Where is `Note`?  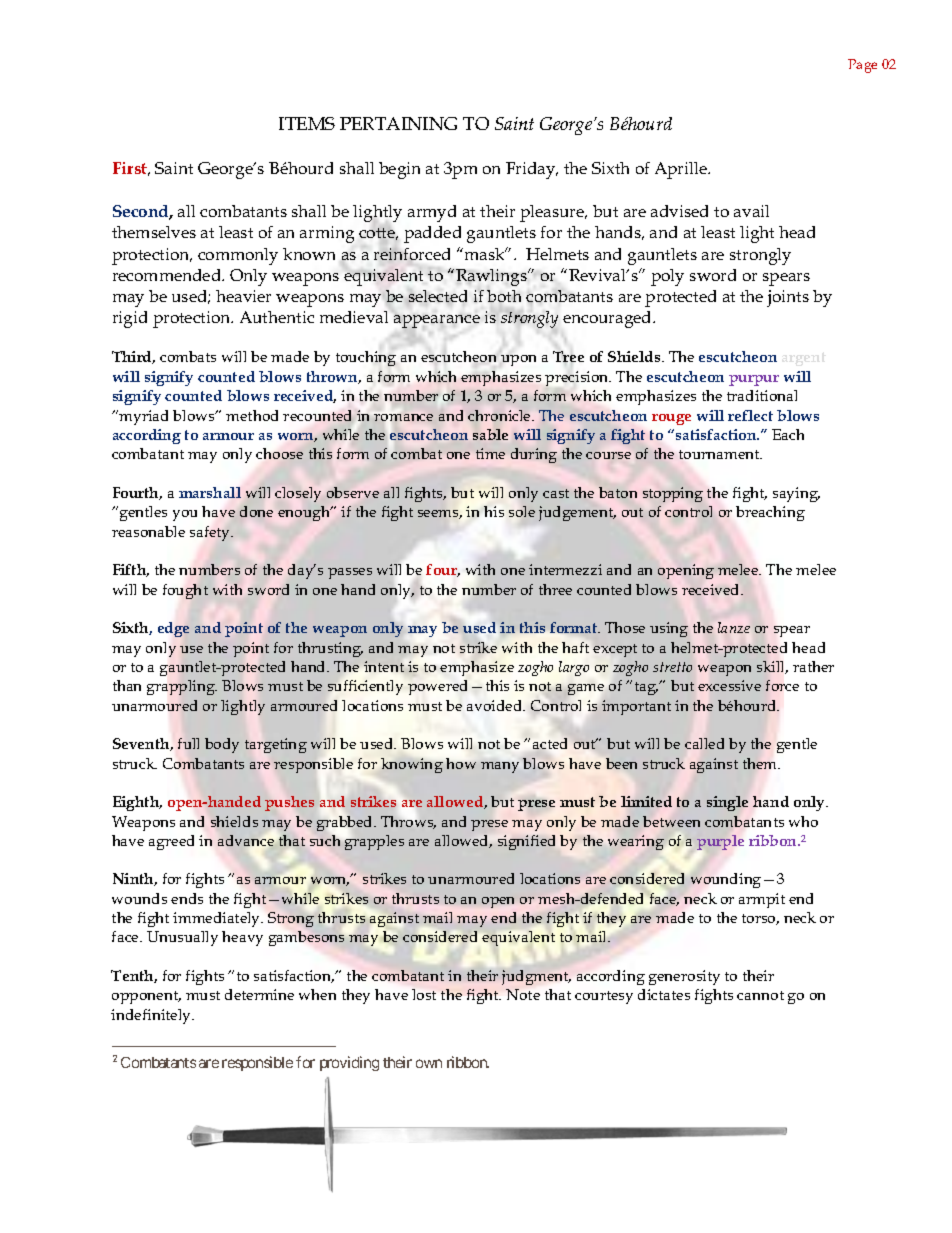
Note is located at coordinates (523, 994).
